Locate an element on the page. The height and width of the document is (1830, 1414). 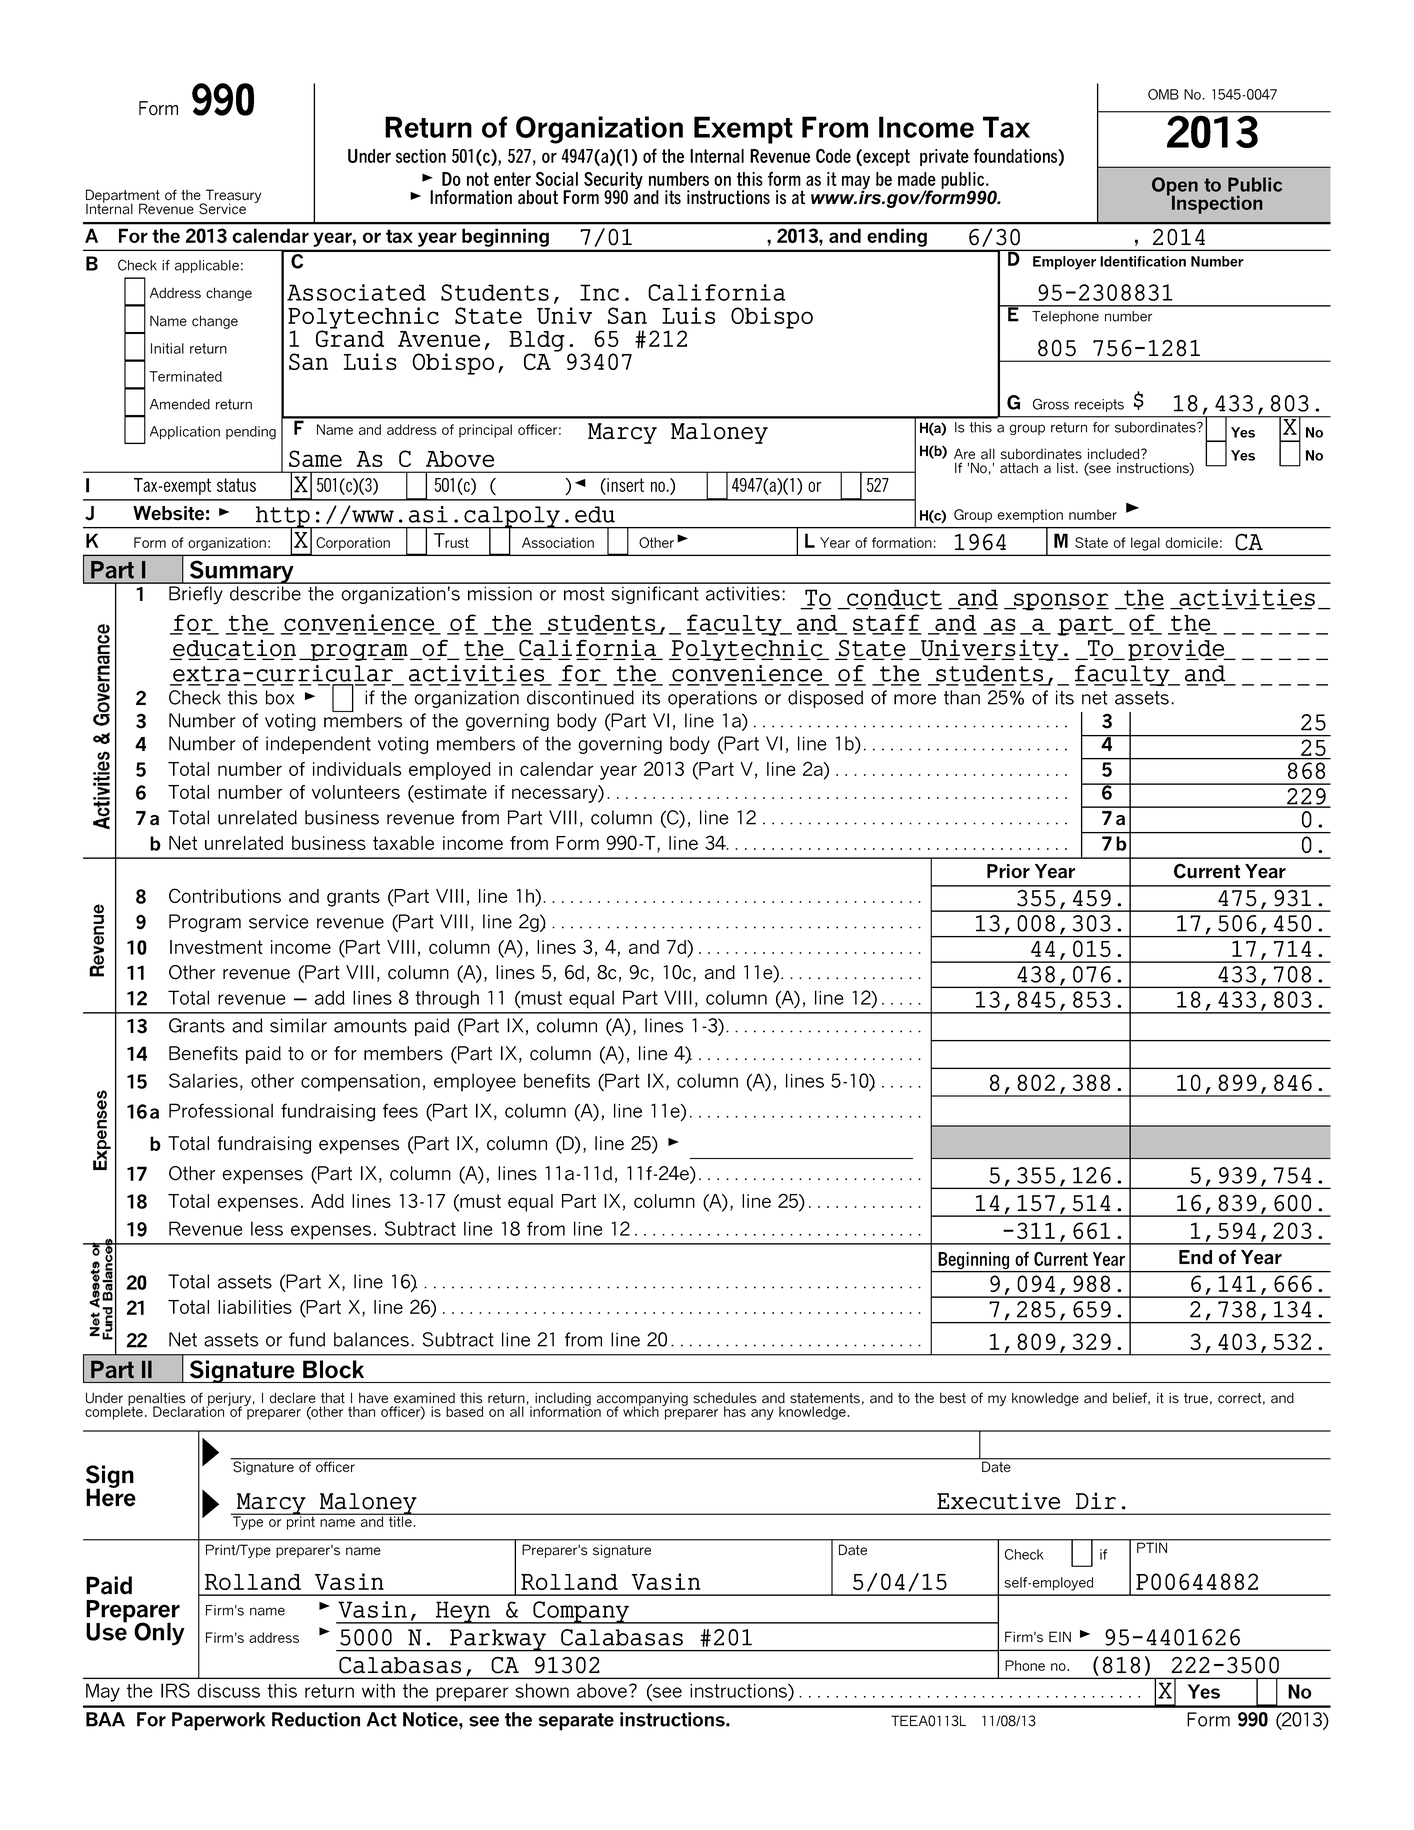
Security is located at coordinates (613, 182).
